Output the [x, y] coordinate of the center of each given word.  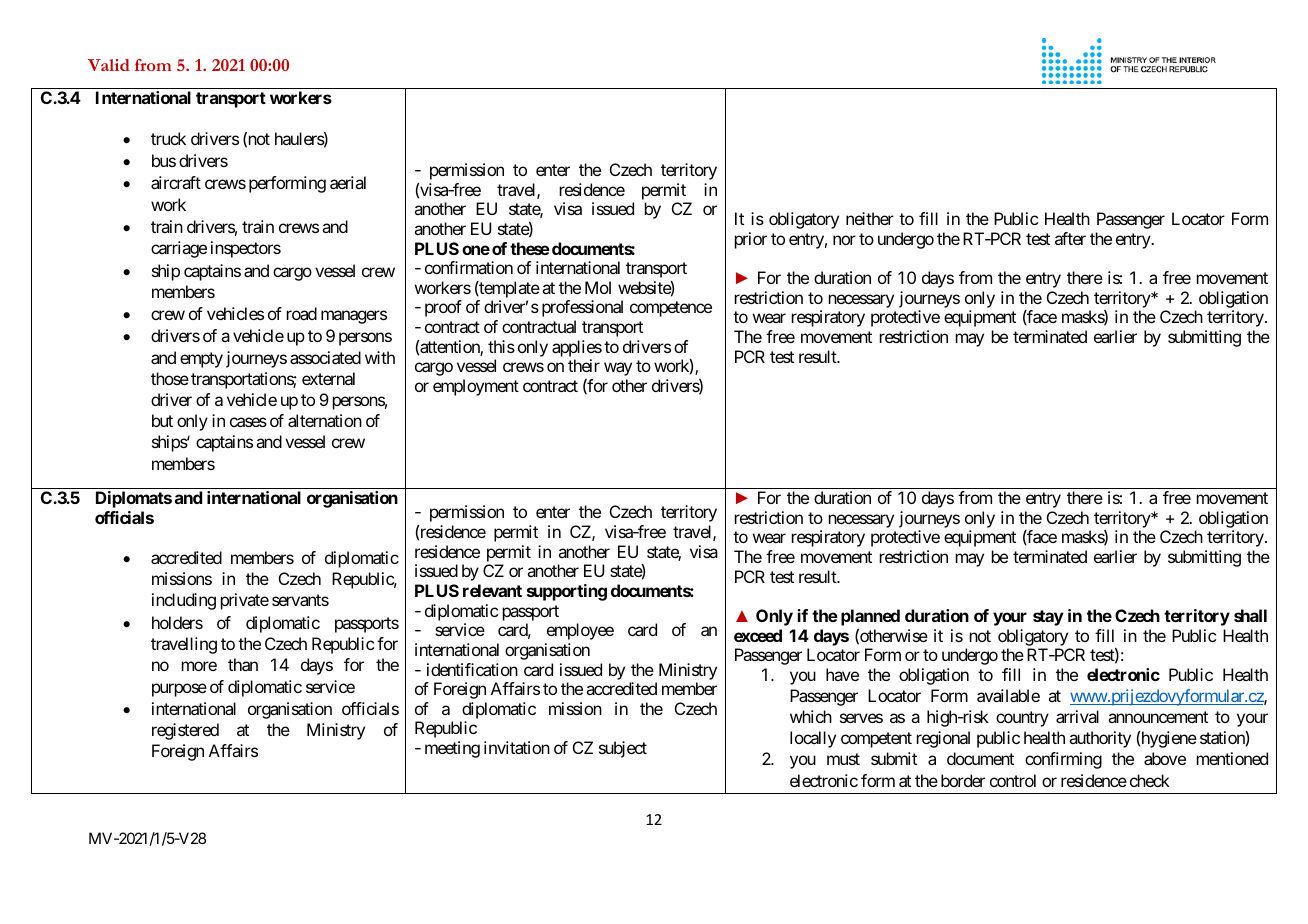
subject [623, 749]
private [245, 601]
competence [671, 309]
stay [1048, 618]
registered [185, 731]
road [302, 313]
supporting [567, 592]
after [1070, 238]
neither [870, 218]
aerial [348, 182]
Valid [109, 65]
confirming [1063, 760]
